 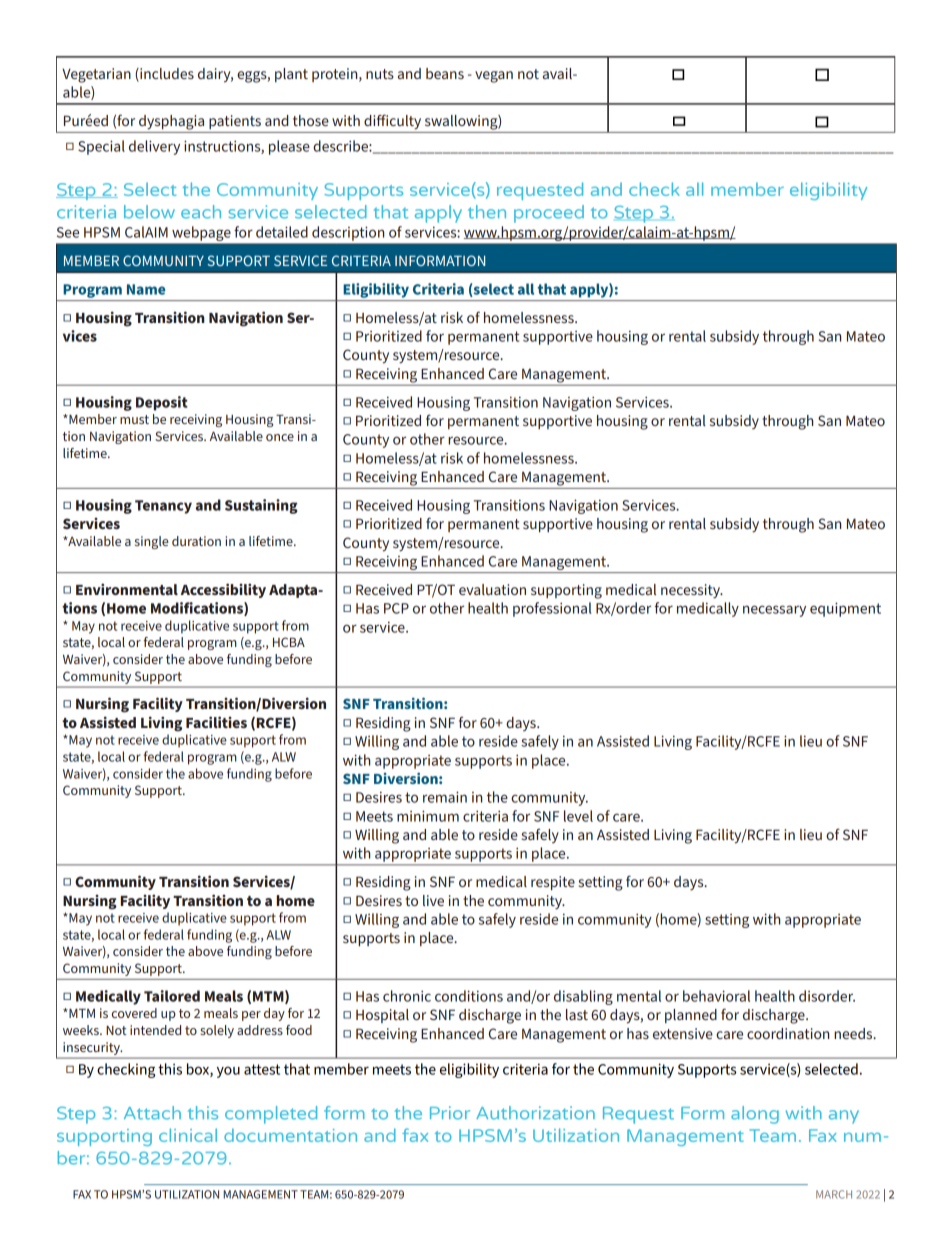 What do you see at coordinates (223, 590) in the screenshot?
I see `Accessibility` at bounding box center [223, 590].
